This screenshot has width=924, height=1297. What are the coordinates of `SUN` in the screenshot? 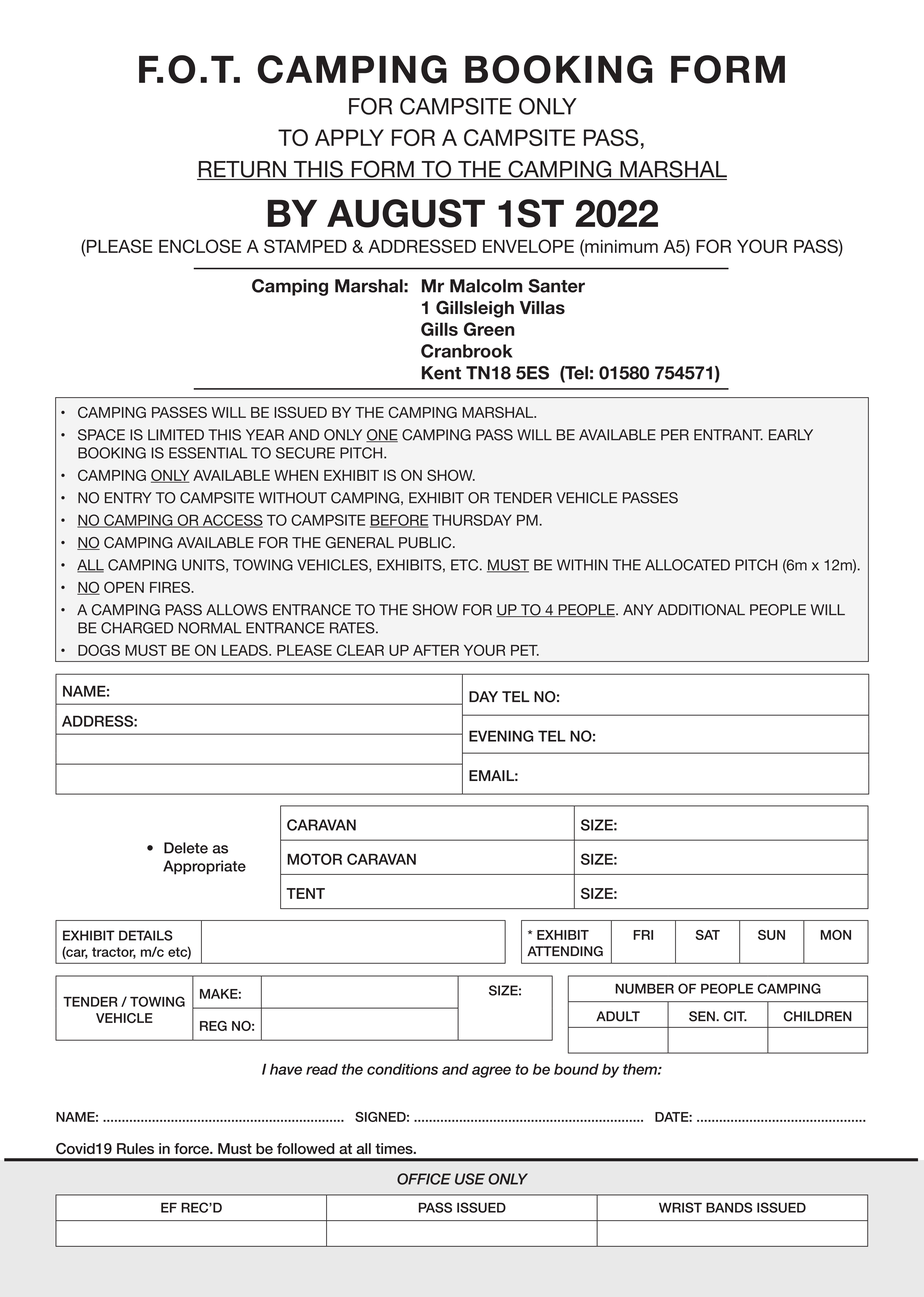 It's located at (771, 935).
